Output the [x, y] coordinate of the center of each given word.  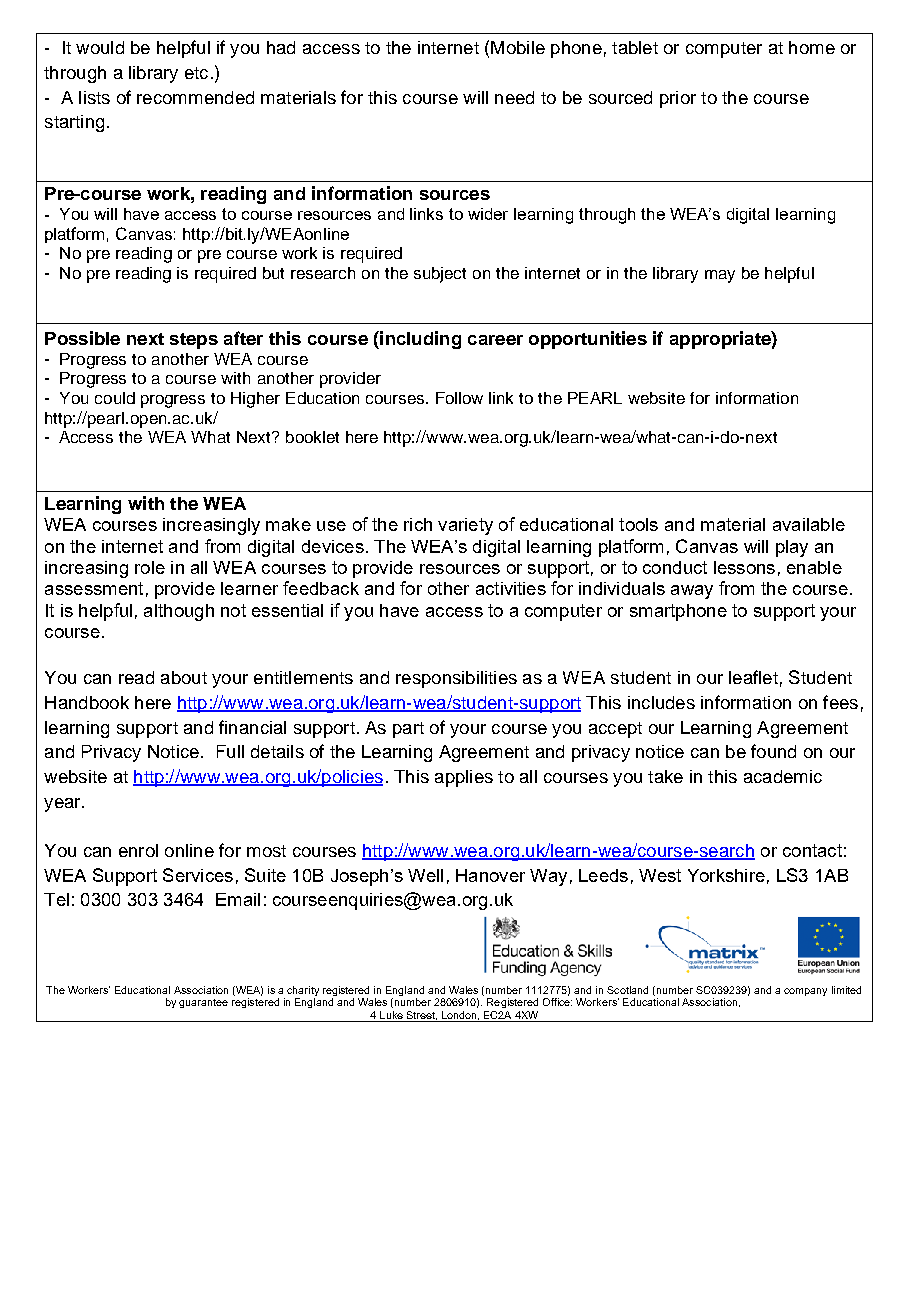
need [514, 97]
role [150, 567]
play [792, 548]
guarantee [203, 1003]
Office [557, 1002]
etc [196, 73]
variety [465, 526]
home [812, 47]
